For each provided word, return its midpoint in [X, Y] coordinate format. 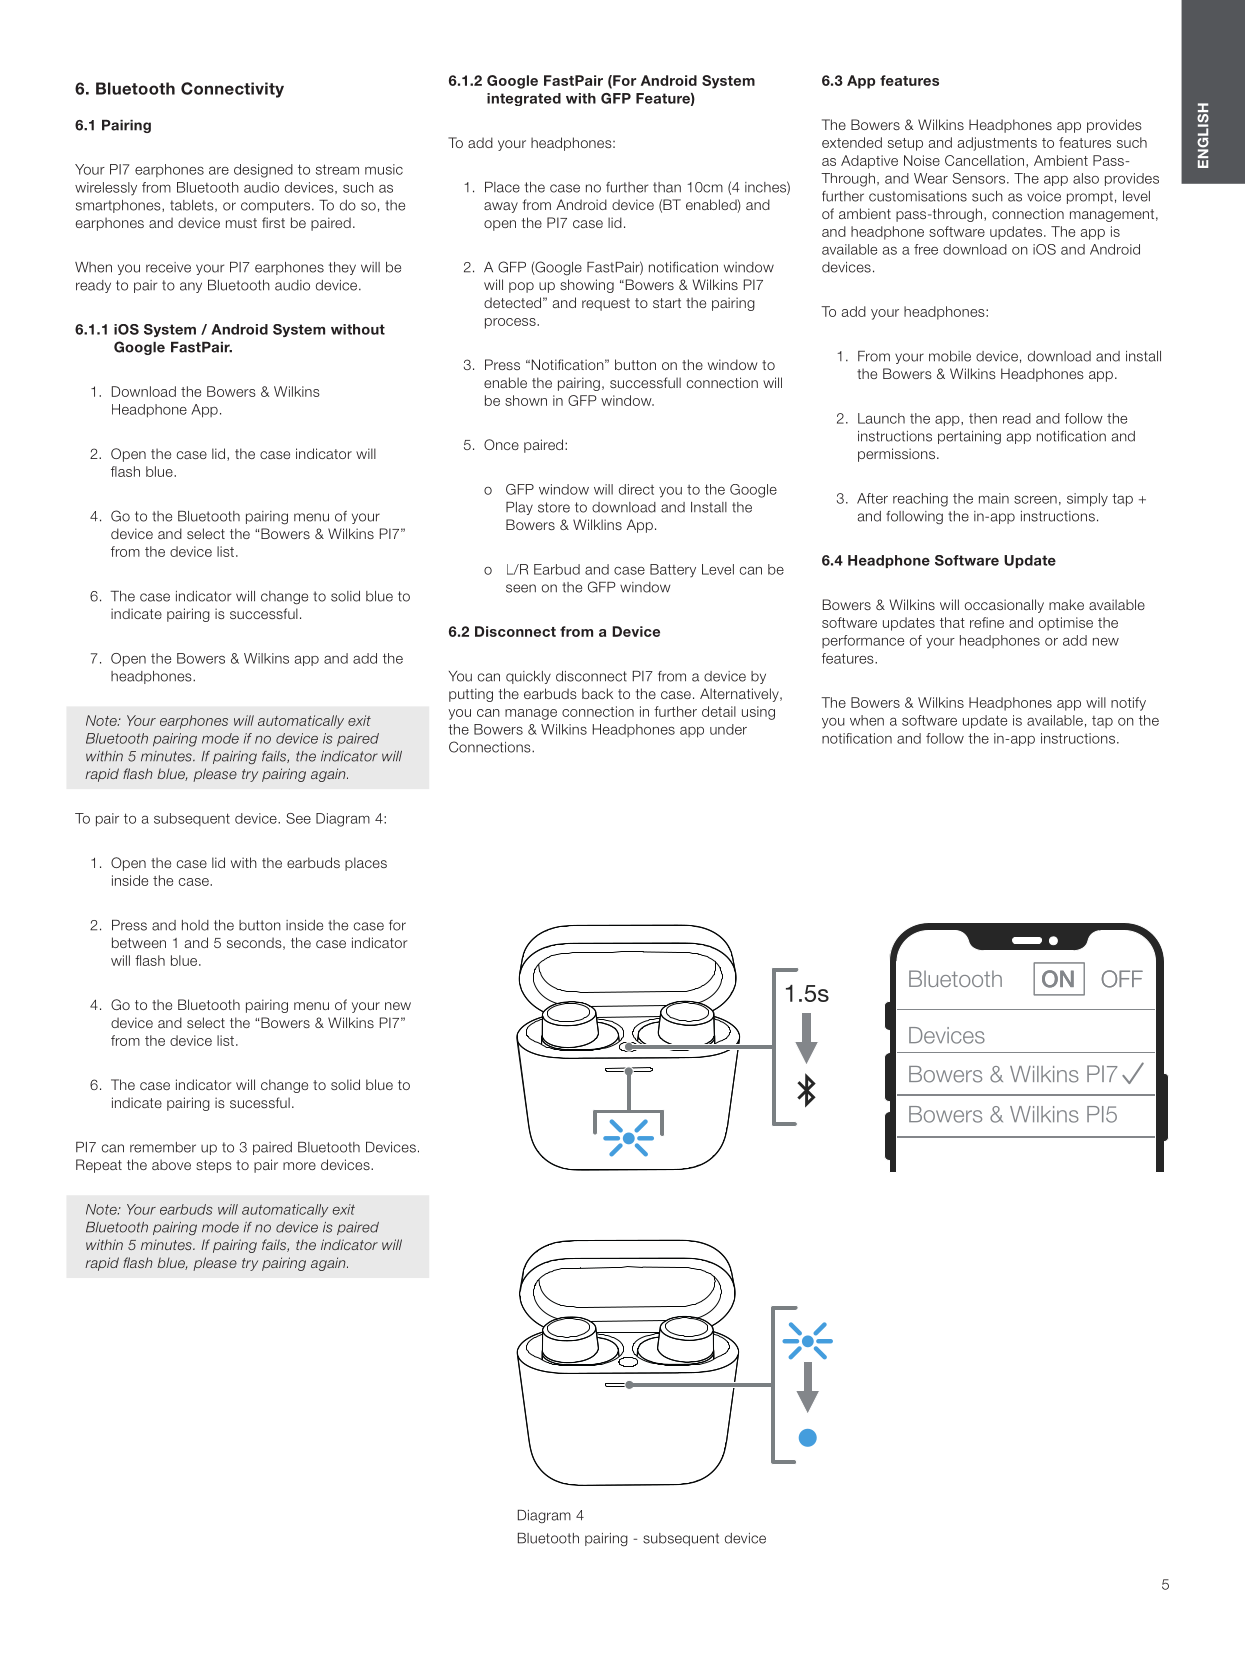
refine [987, 622]
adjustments [997, 144]
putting [471, 695]
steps [214, 1166]
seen [521, 588]
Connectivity [232, 90]
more [299, 1166]
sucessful [260, 1102]
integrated [524, 99]
